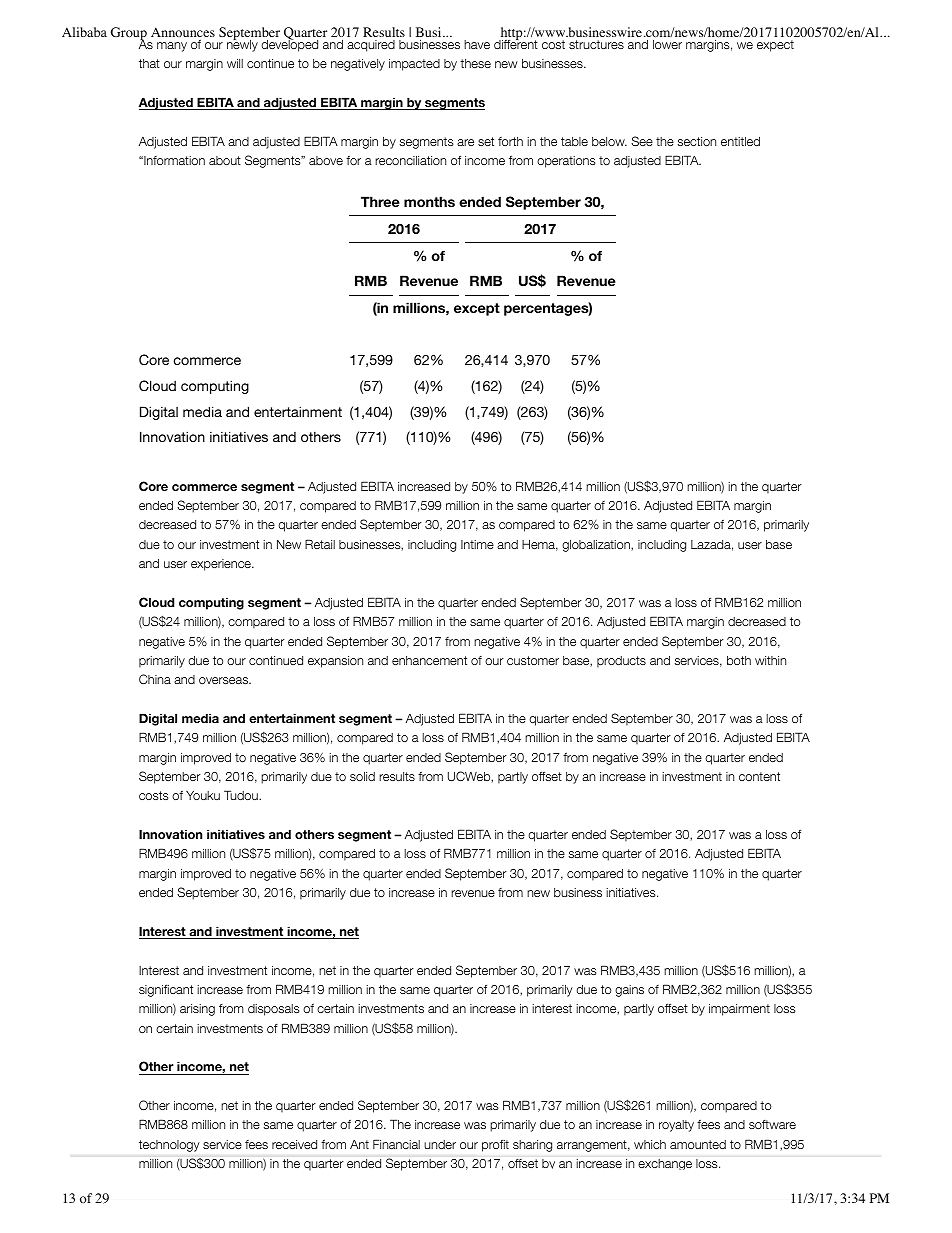 The height and width of the screenshot is (1233, 952). I want to click on lower, so click(667, 44).
